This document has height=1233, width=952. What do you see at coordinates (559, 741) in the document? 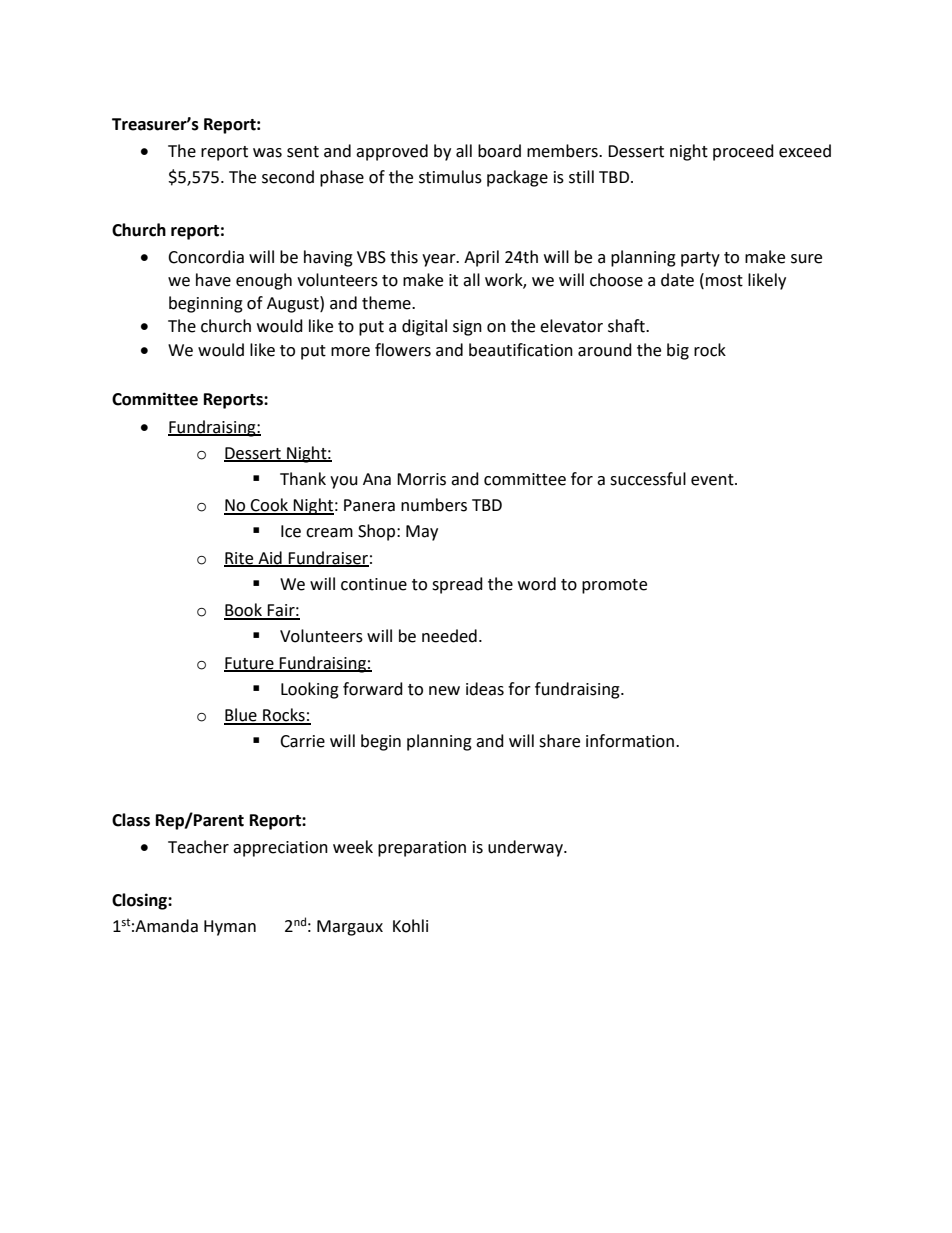
I see `share` at bounding box center [559, 741].
